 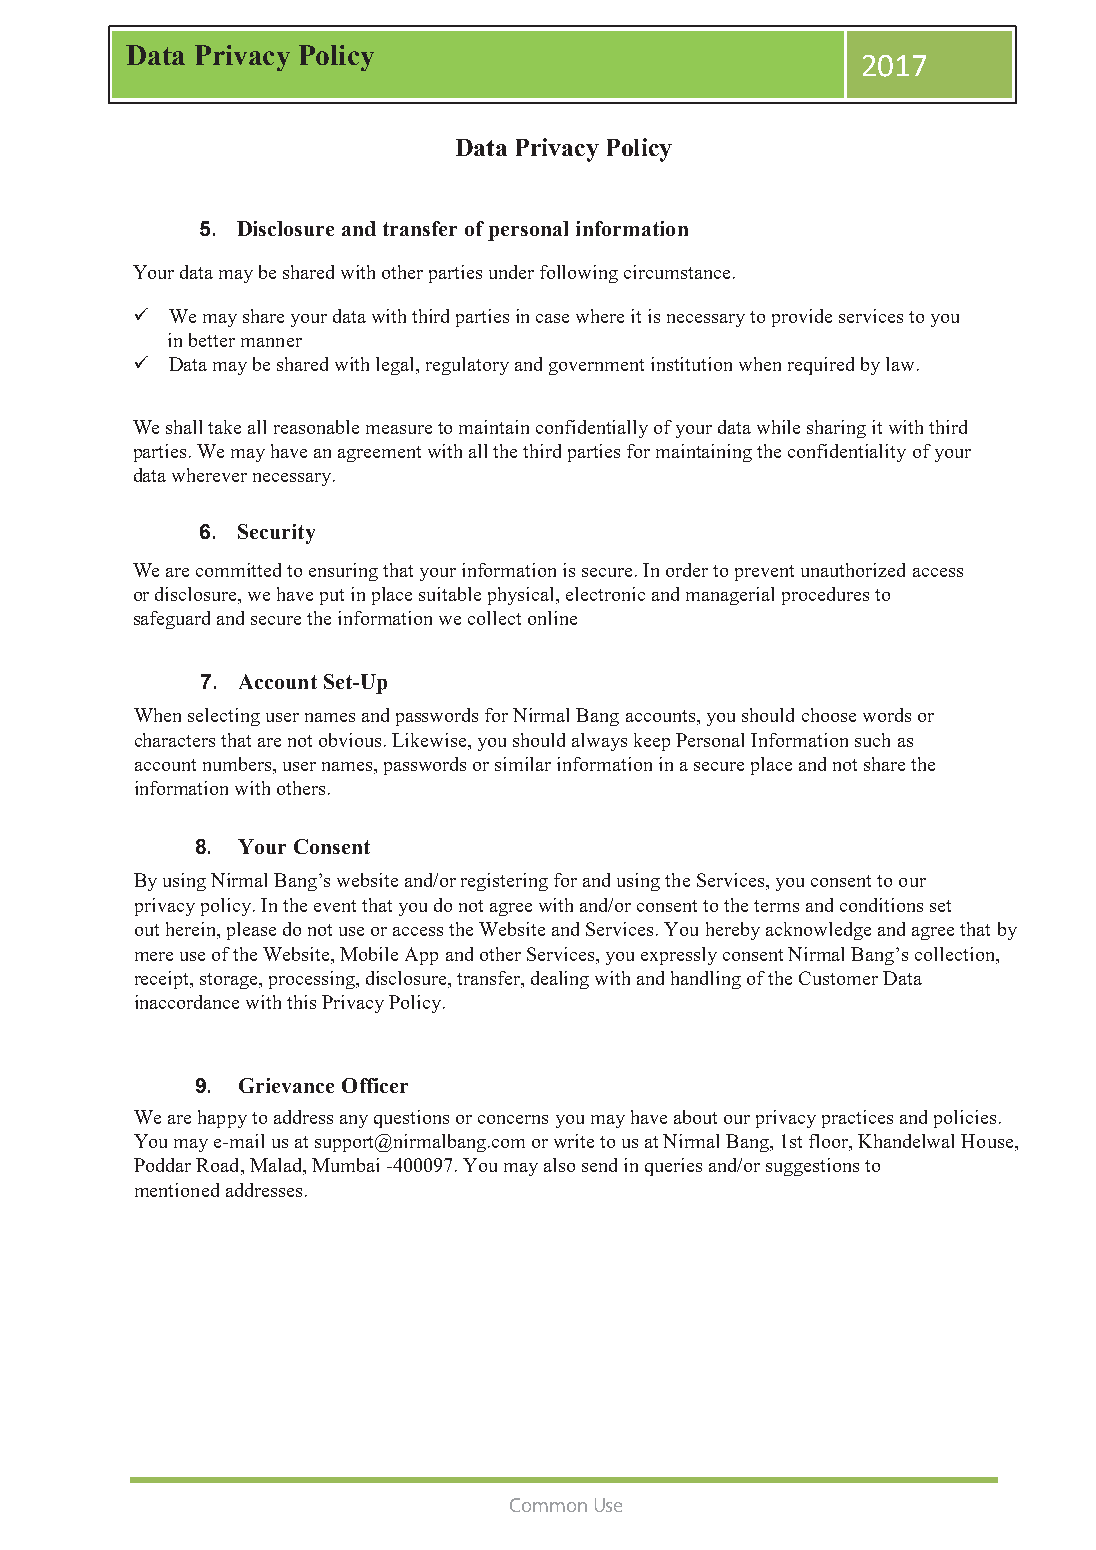 What do you see at coordinates (224, 717) in the screenshot?
I see `selecting` at bounding box center [224, 717].
